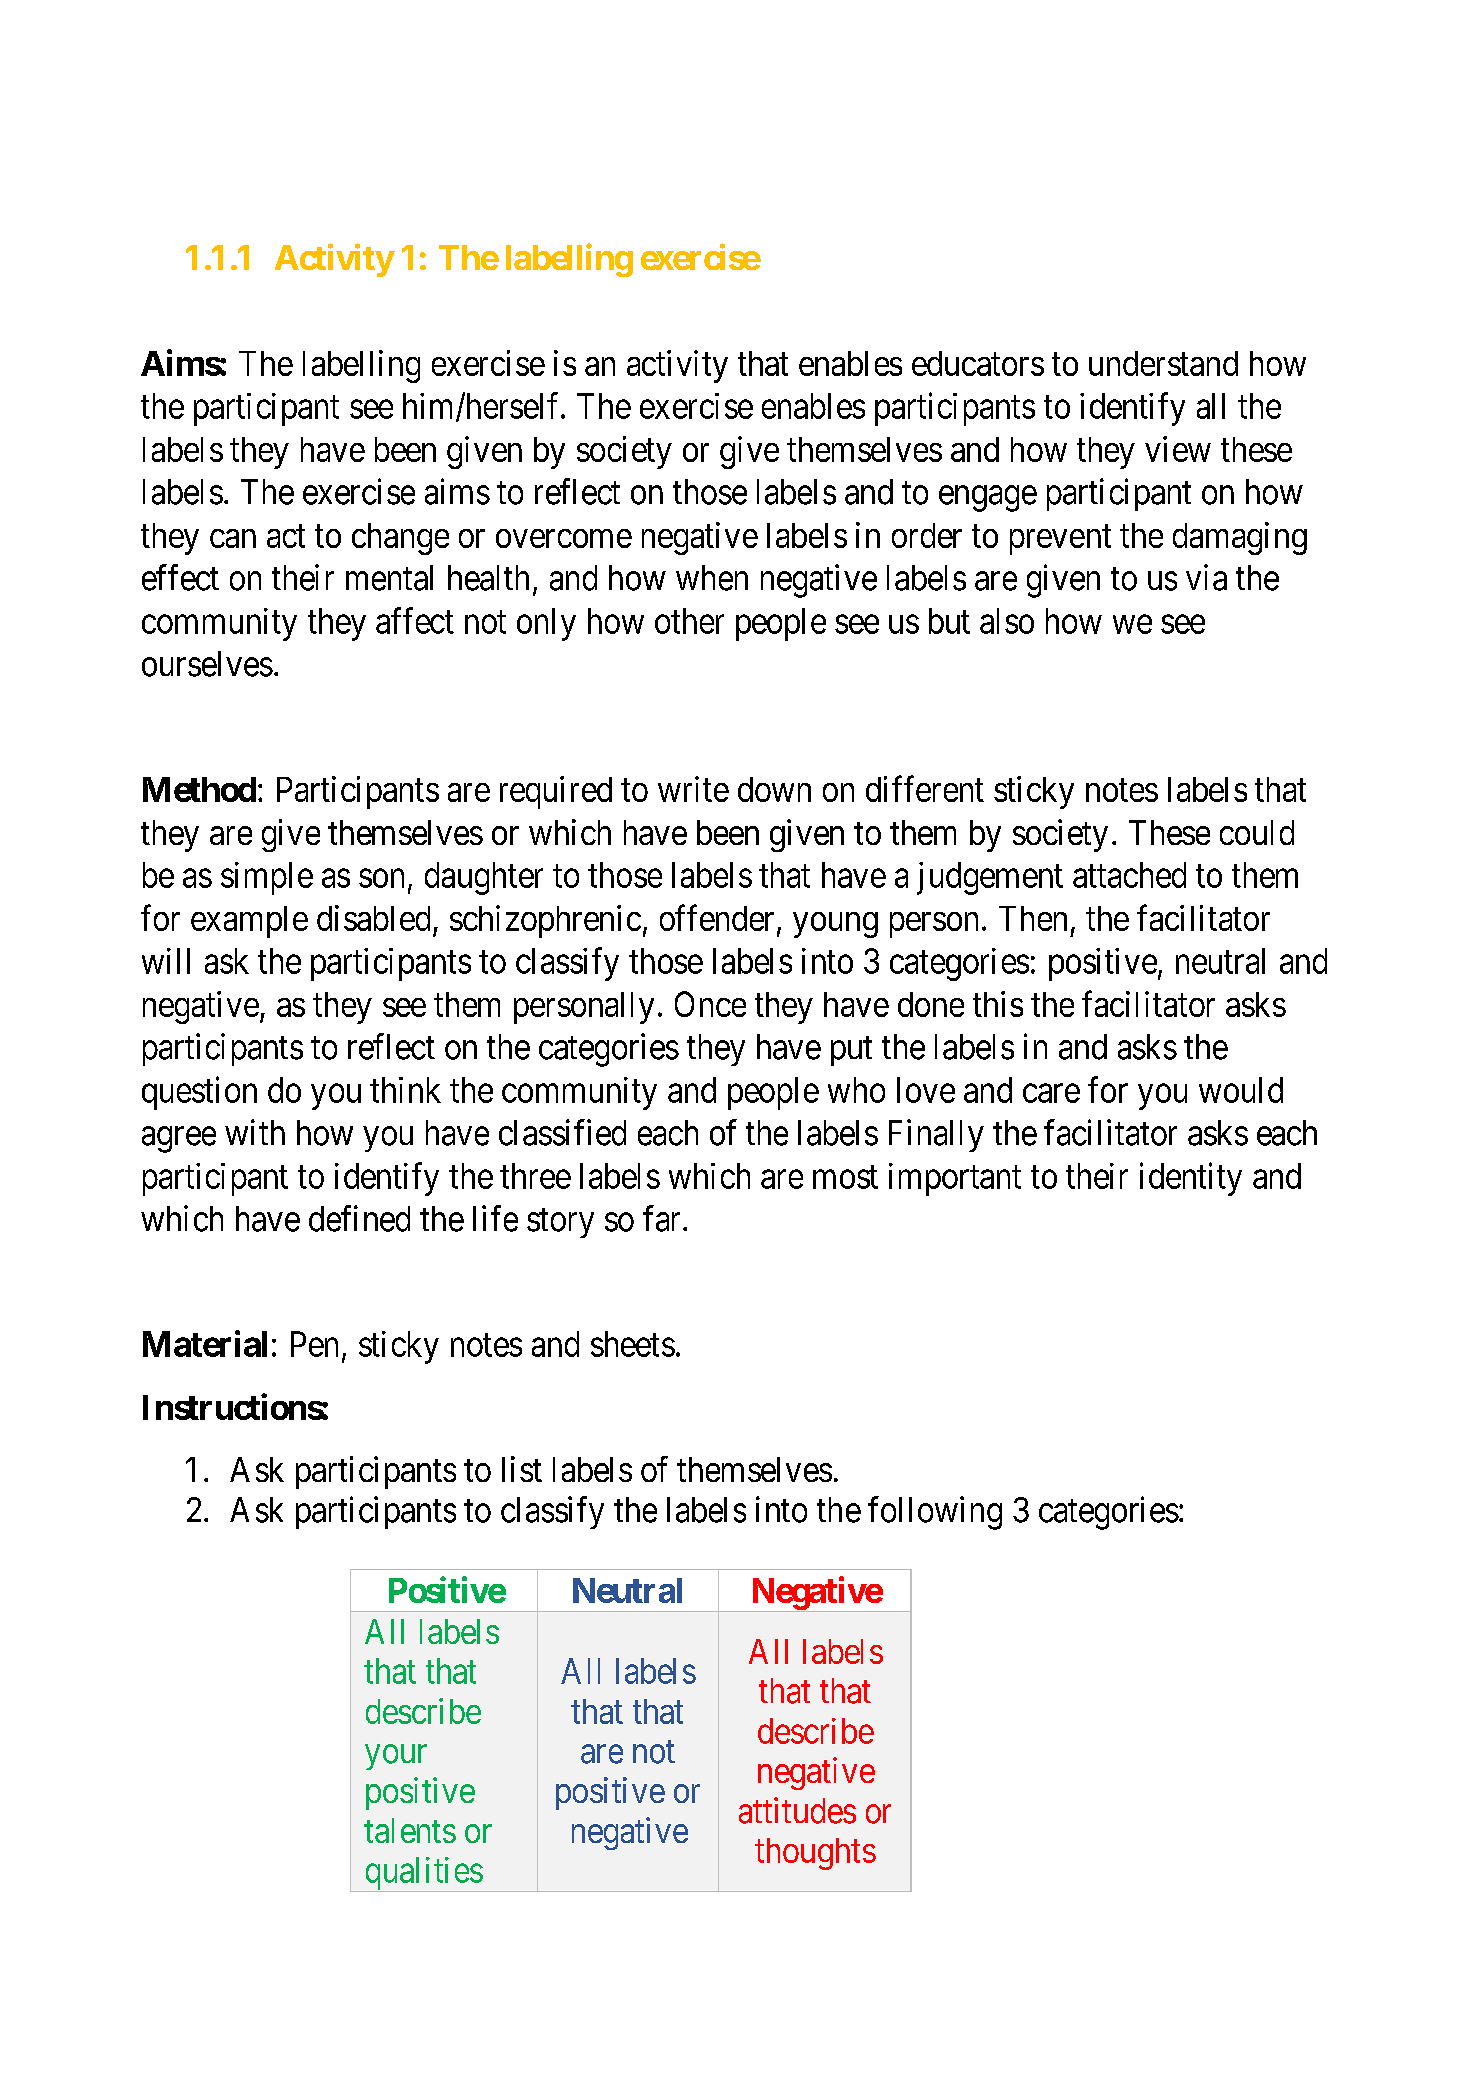  Describe the element at coordinates (396, 1757) in the screenshot. I see `your` at that location.
